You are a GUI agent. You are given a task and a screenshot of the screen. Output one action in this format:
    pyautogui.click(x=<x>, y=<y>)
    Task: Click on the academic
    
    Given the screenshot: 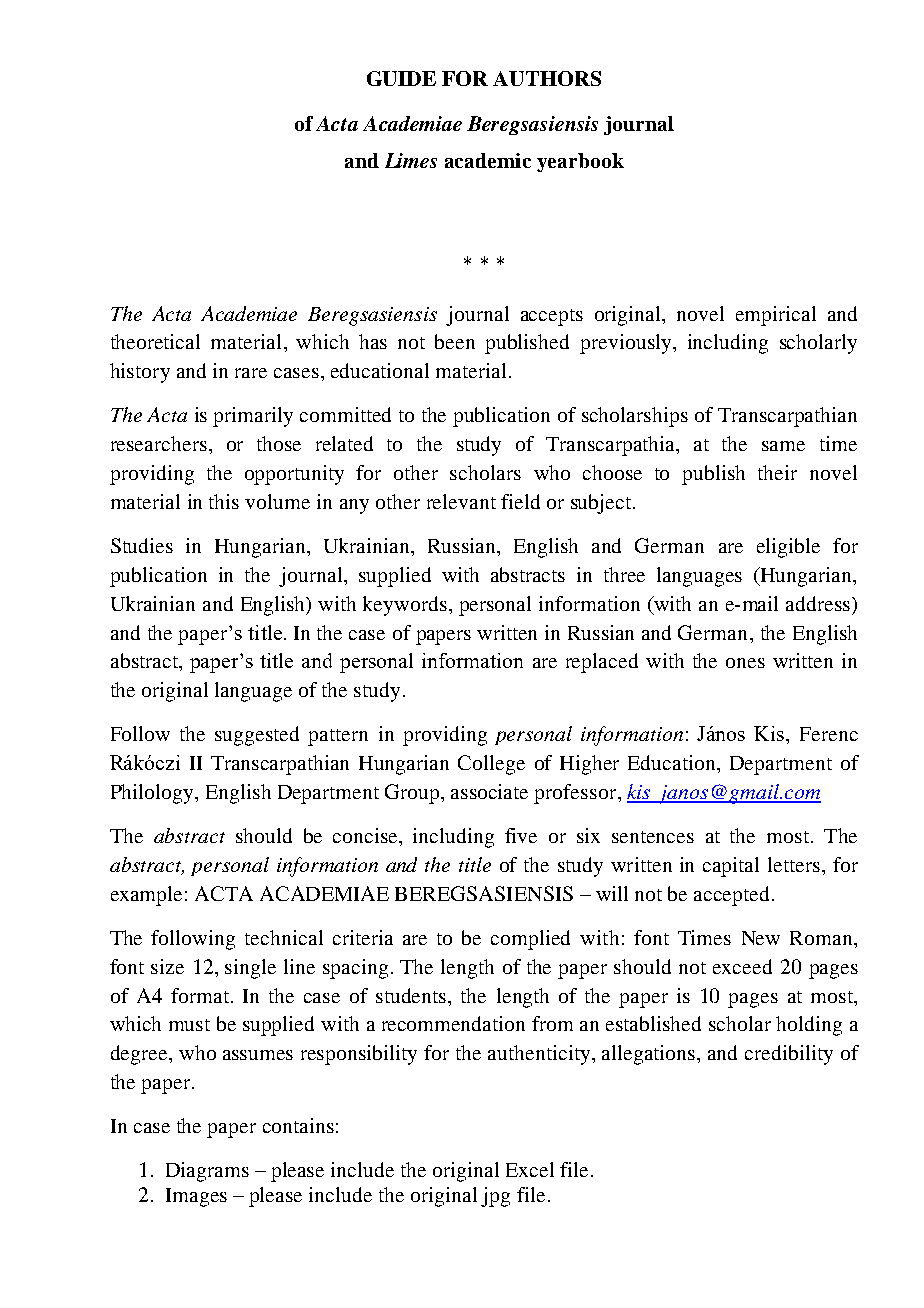 What is the action you would take?
    pyautogui.click(x=488, y=160)
